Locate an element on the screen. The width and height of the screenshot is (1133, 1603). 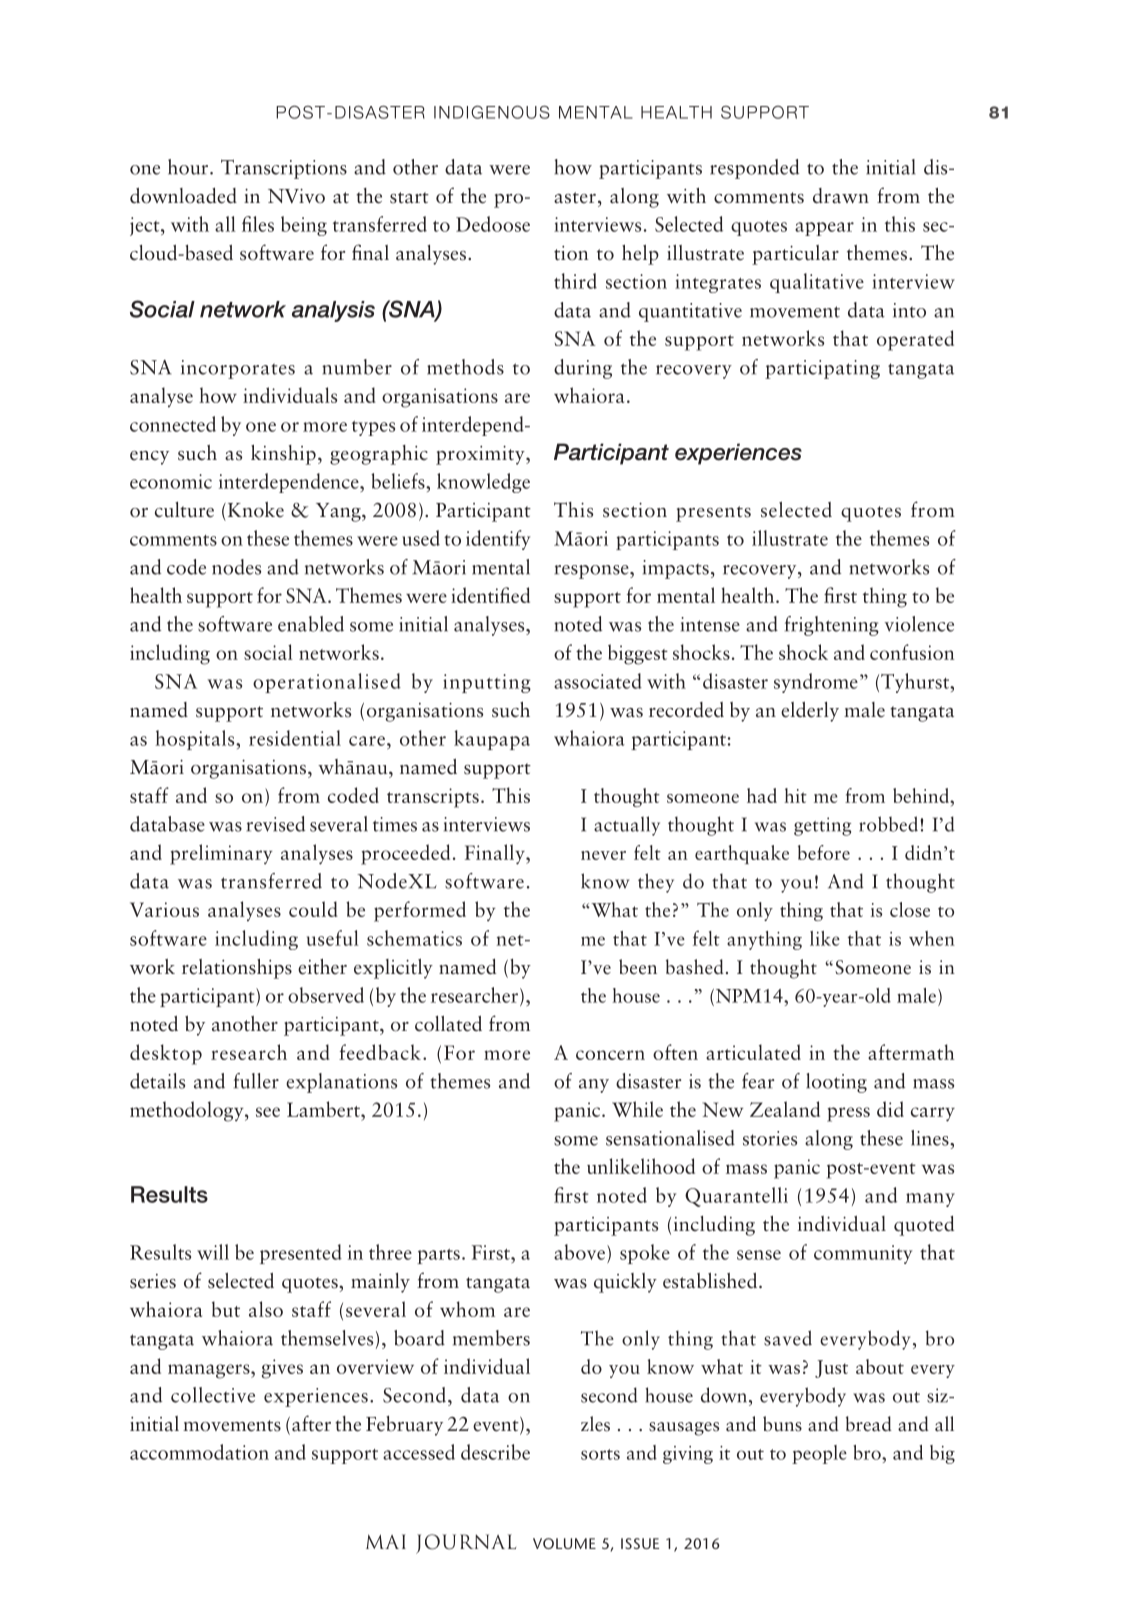
Finally is located at coordinates (496, 854).
